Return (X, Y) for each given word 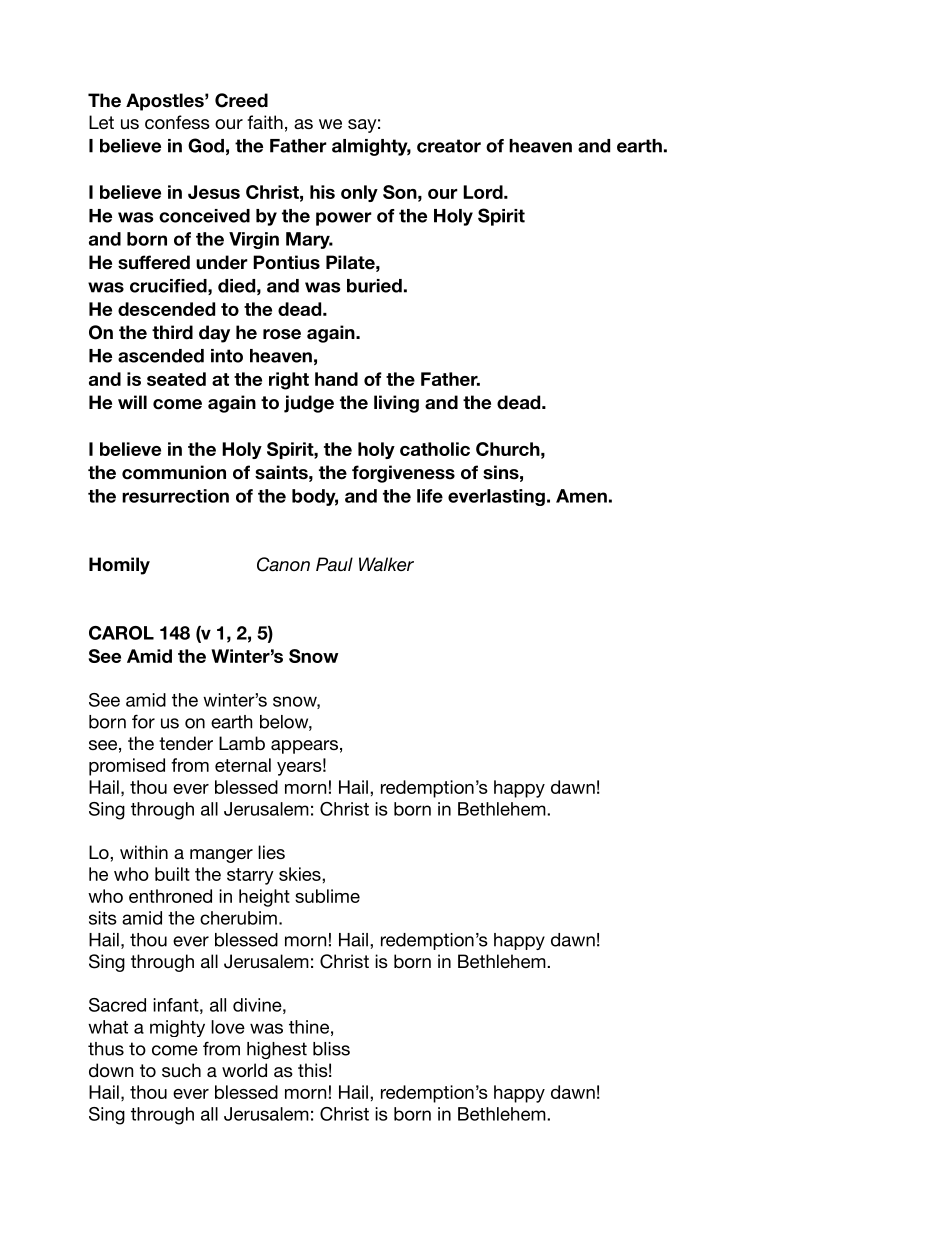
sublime (327, 896)
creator (449, 146)
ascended (161, 356)
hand (336, 379)
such (181, 1070)
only (359, 193)
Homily (119, 566)
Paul (334, 564)
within (144, 852)
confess (177, 122)
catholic (435, 449)
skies (301, 874)
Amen (581, 496)
